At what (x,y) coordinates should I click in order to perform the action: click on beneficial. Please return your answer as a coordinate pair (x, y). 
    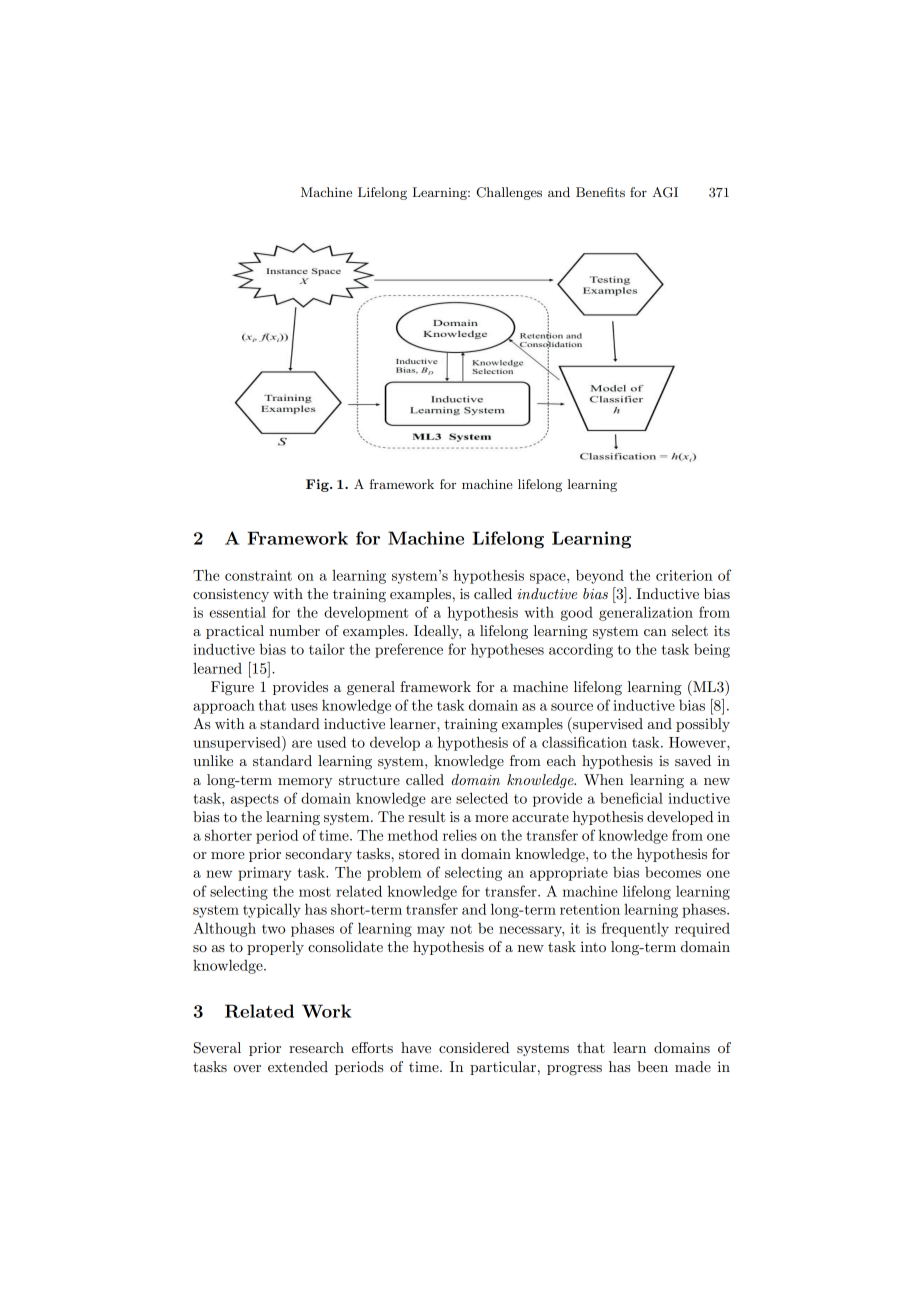
    Looking at the image, I should click on (631, 798).
